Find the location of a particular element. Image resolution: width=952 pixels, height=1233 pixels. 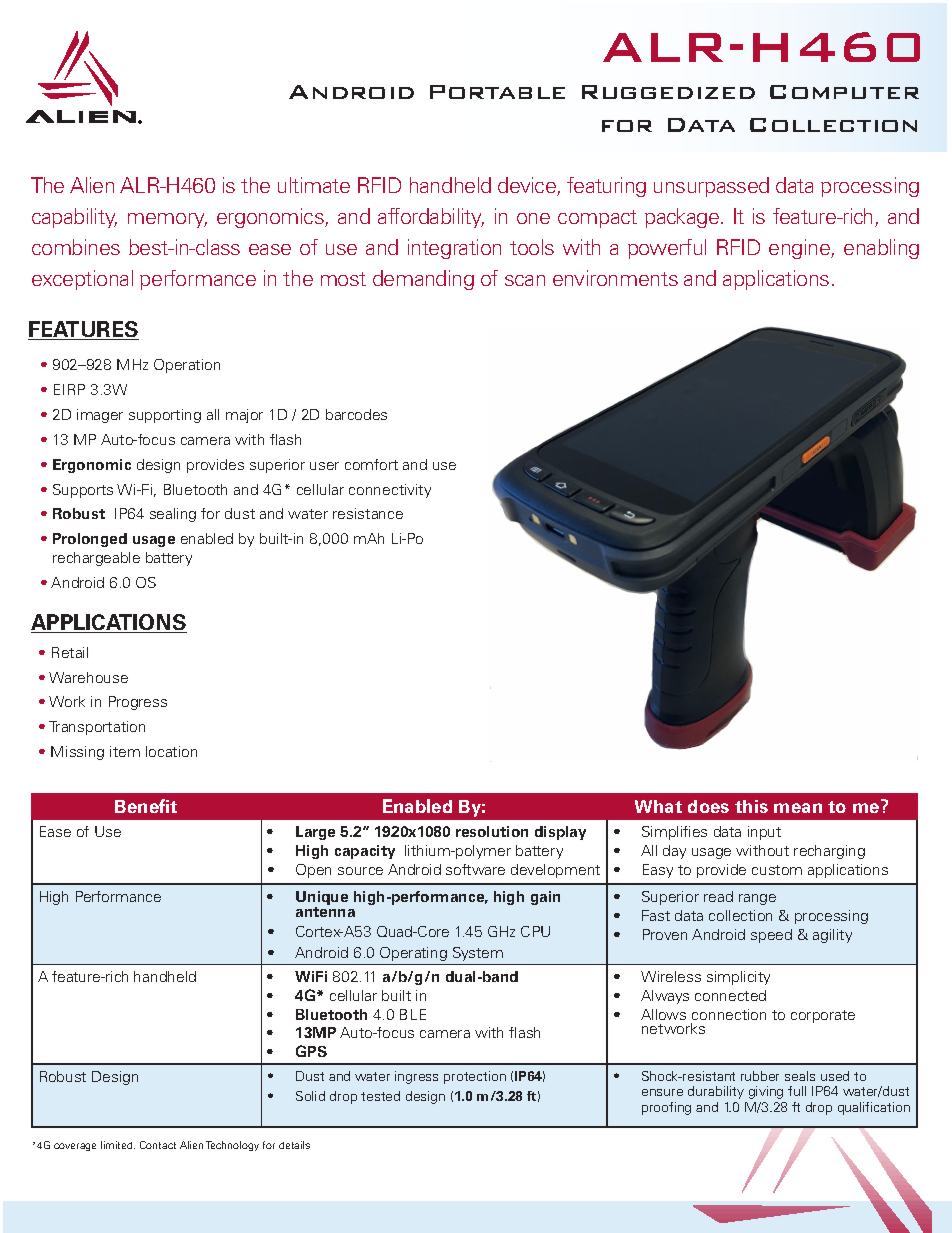

Contact is located at coordinates (158, 1145).
